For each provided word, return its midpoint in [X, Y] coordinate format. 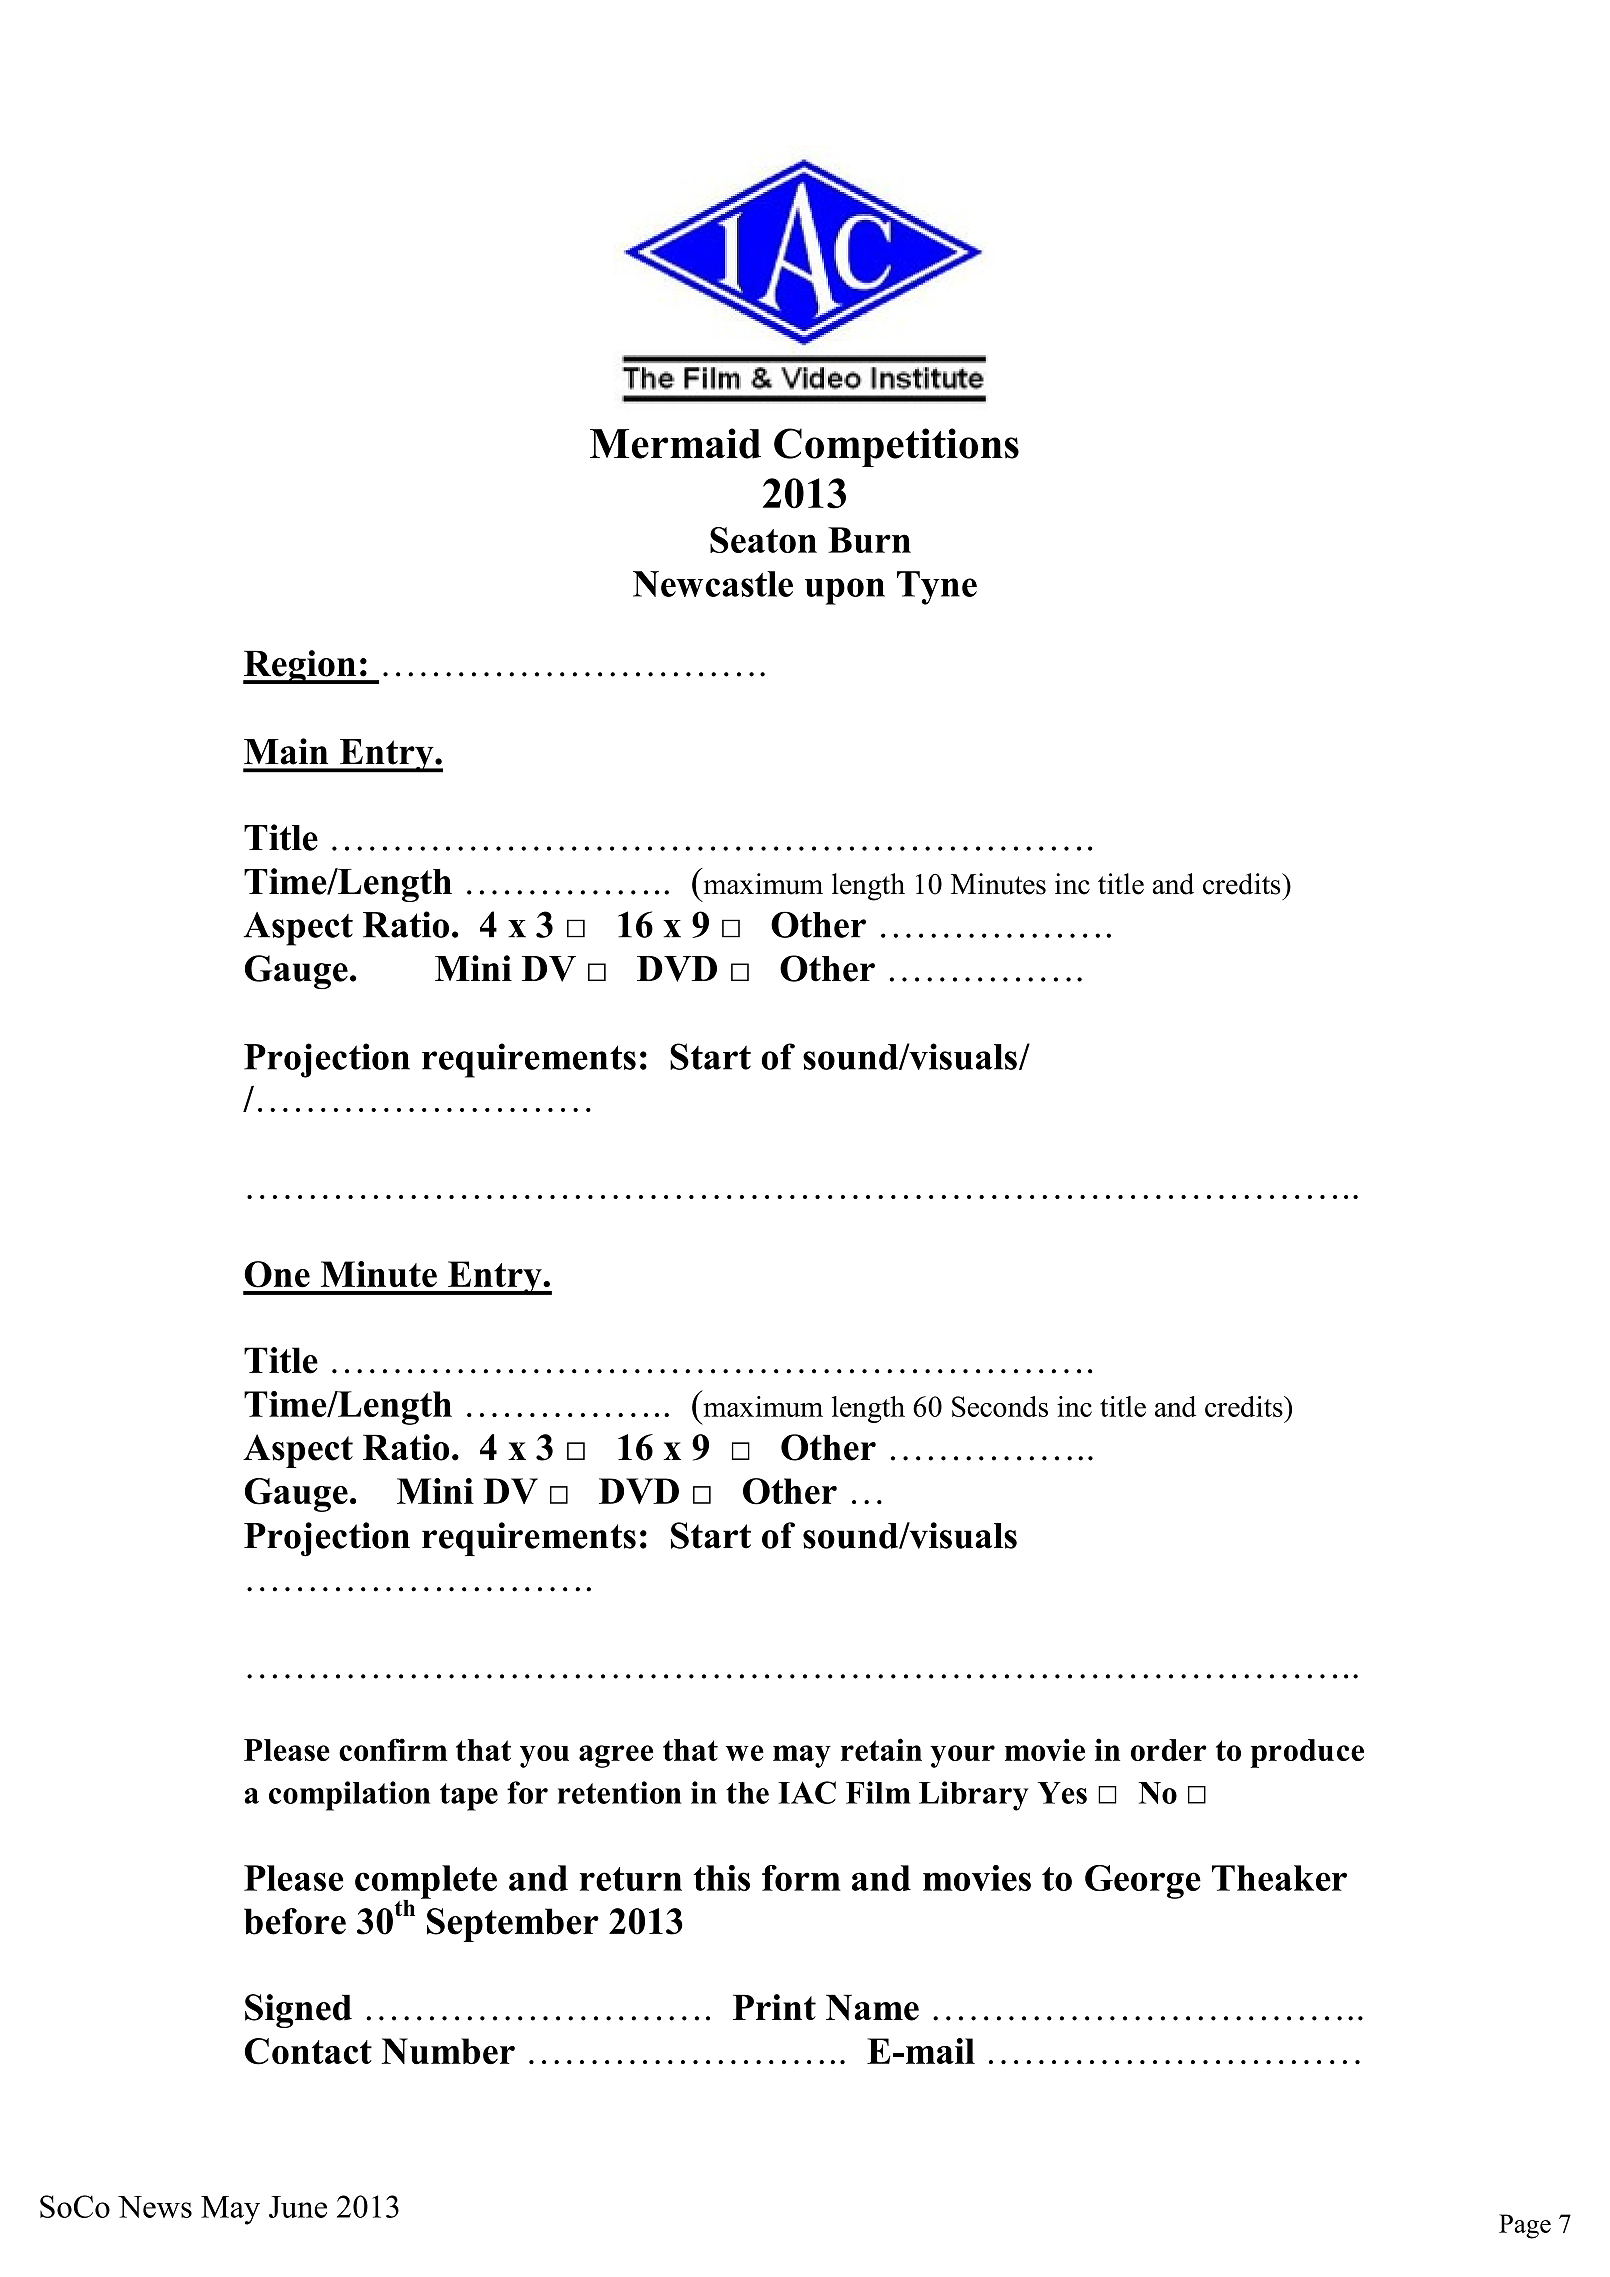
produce [1307, 1753]
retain [881, 1749]
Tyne [937, 588]
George [1143, 1882]
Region [300, 667]
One [277, 1274]
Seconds [1000, 1406]
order [1169, 1750]
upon [845, 591]
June [298, 2207]
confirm [393, 1749]
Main [286, 751]
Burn [869, 540]
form [801, 1878]
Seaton [763, 540]
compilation [349, 1796]
